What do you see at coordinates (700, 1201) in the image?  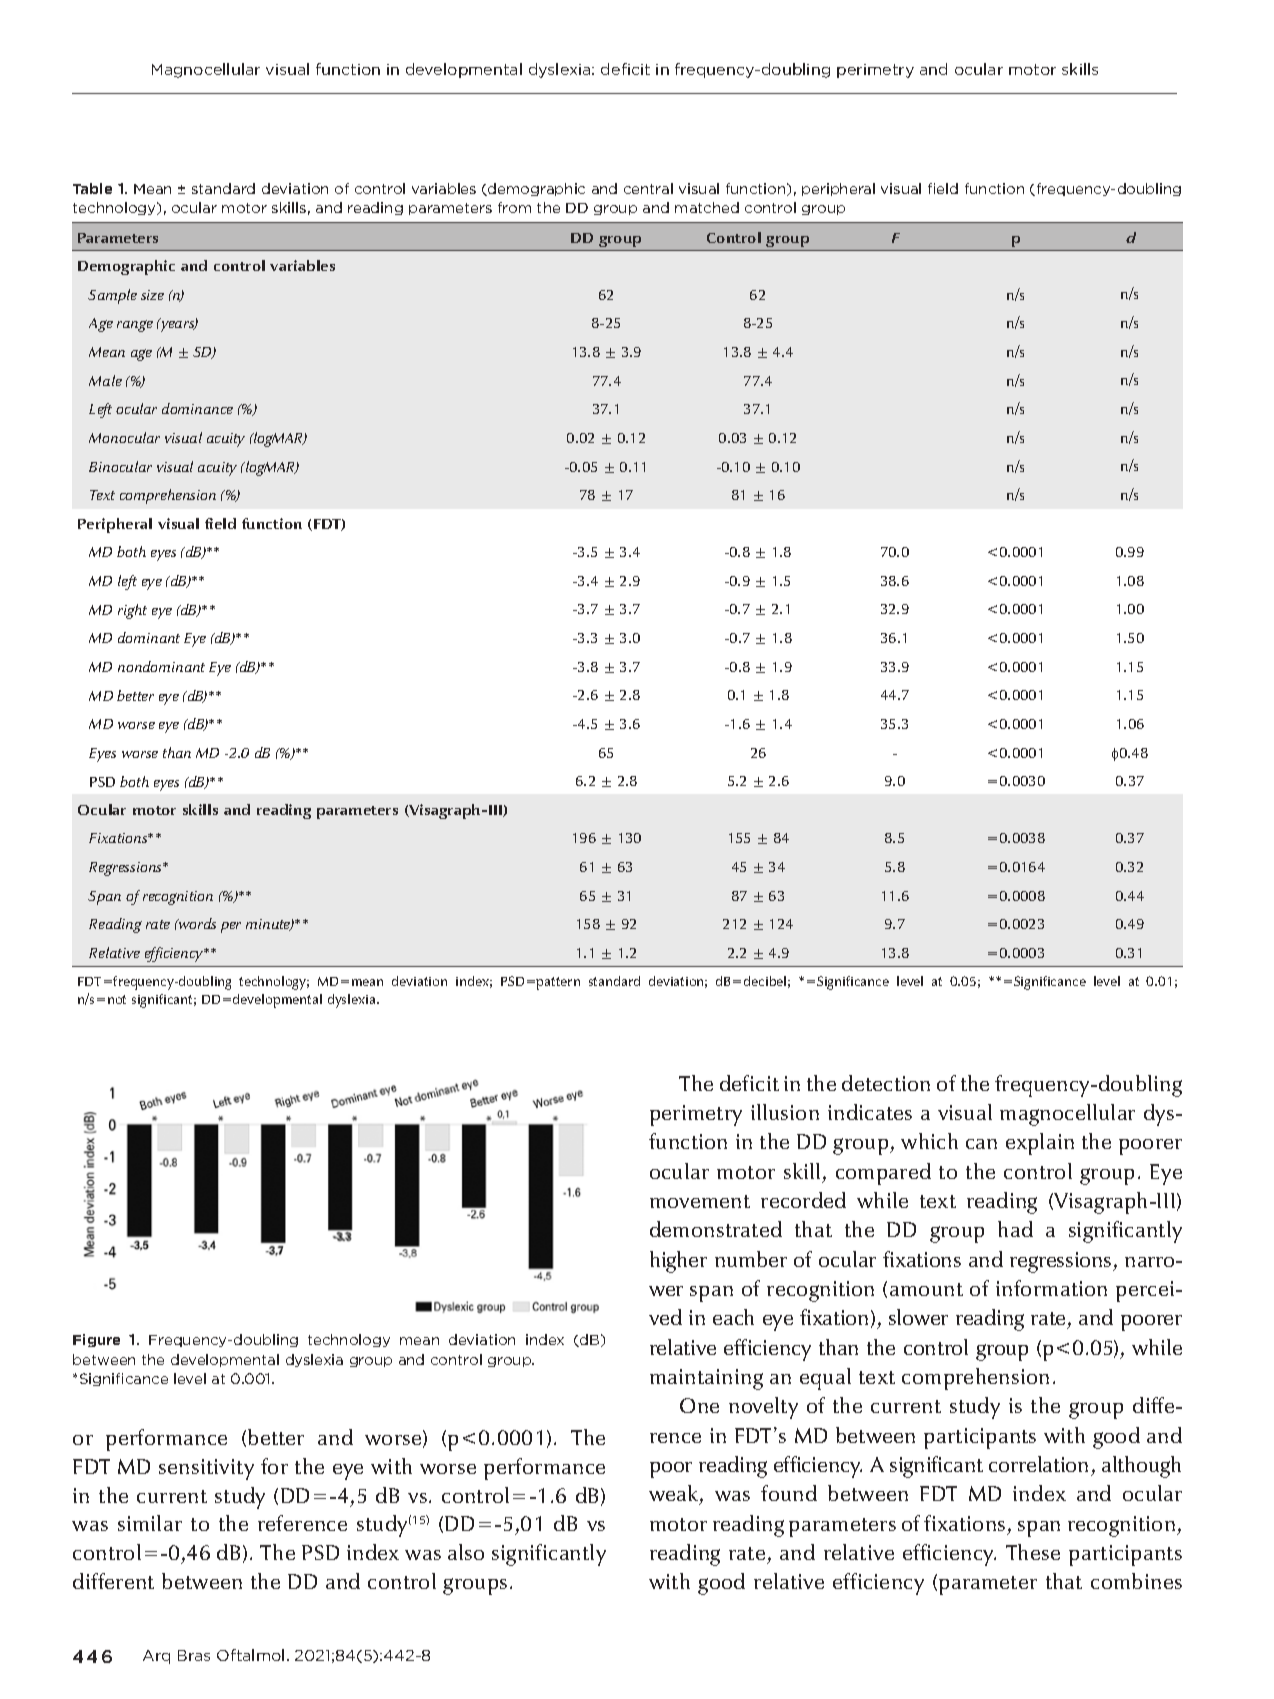 I see `movement` at bounding box center [700, 1201].
